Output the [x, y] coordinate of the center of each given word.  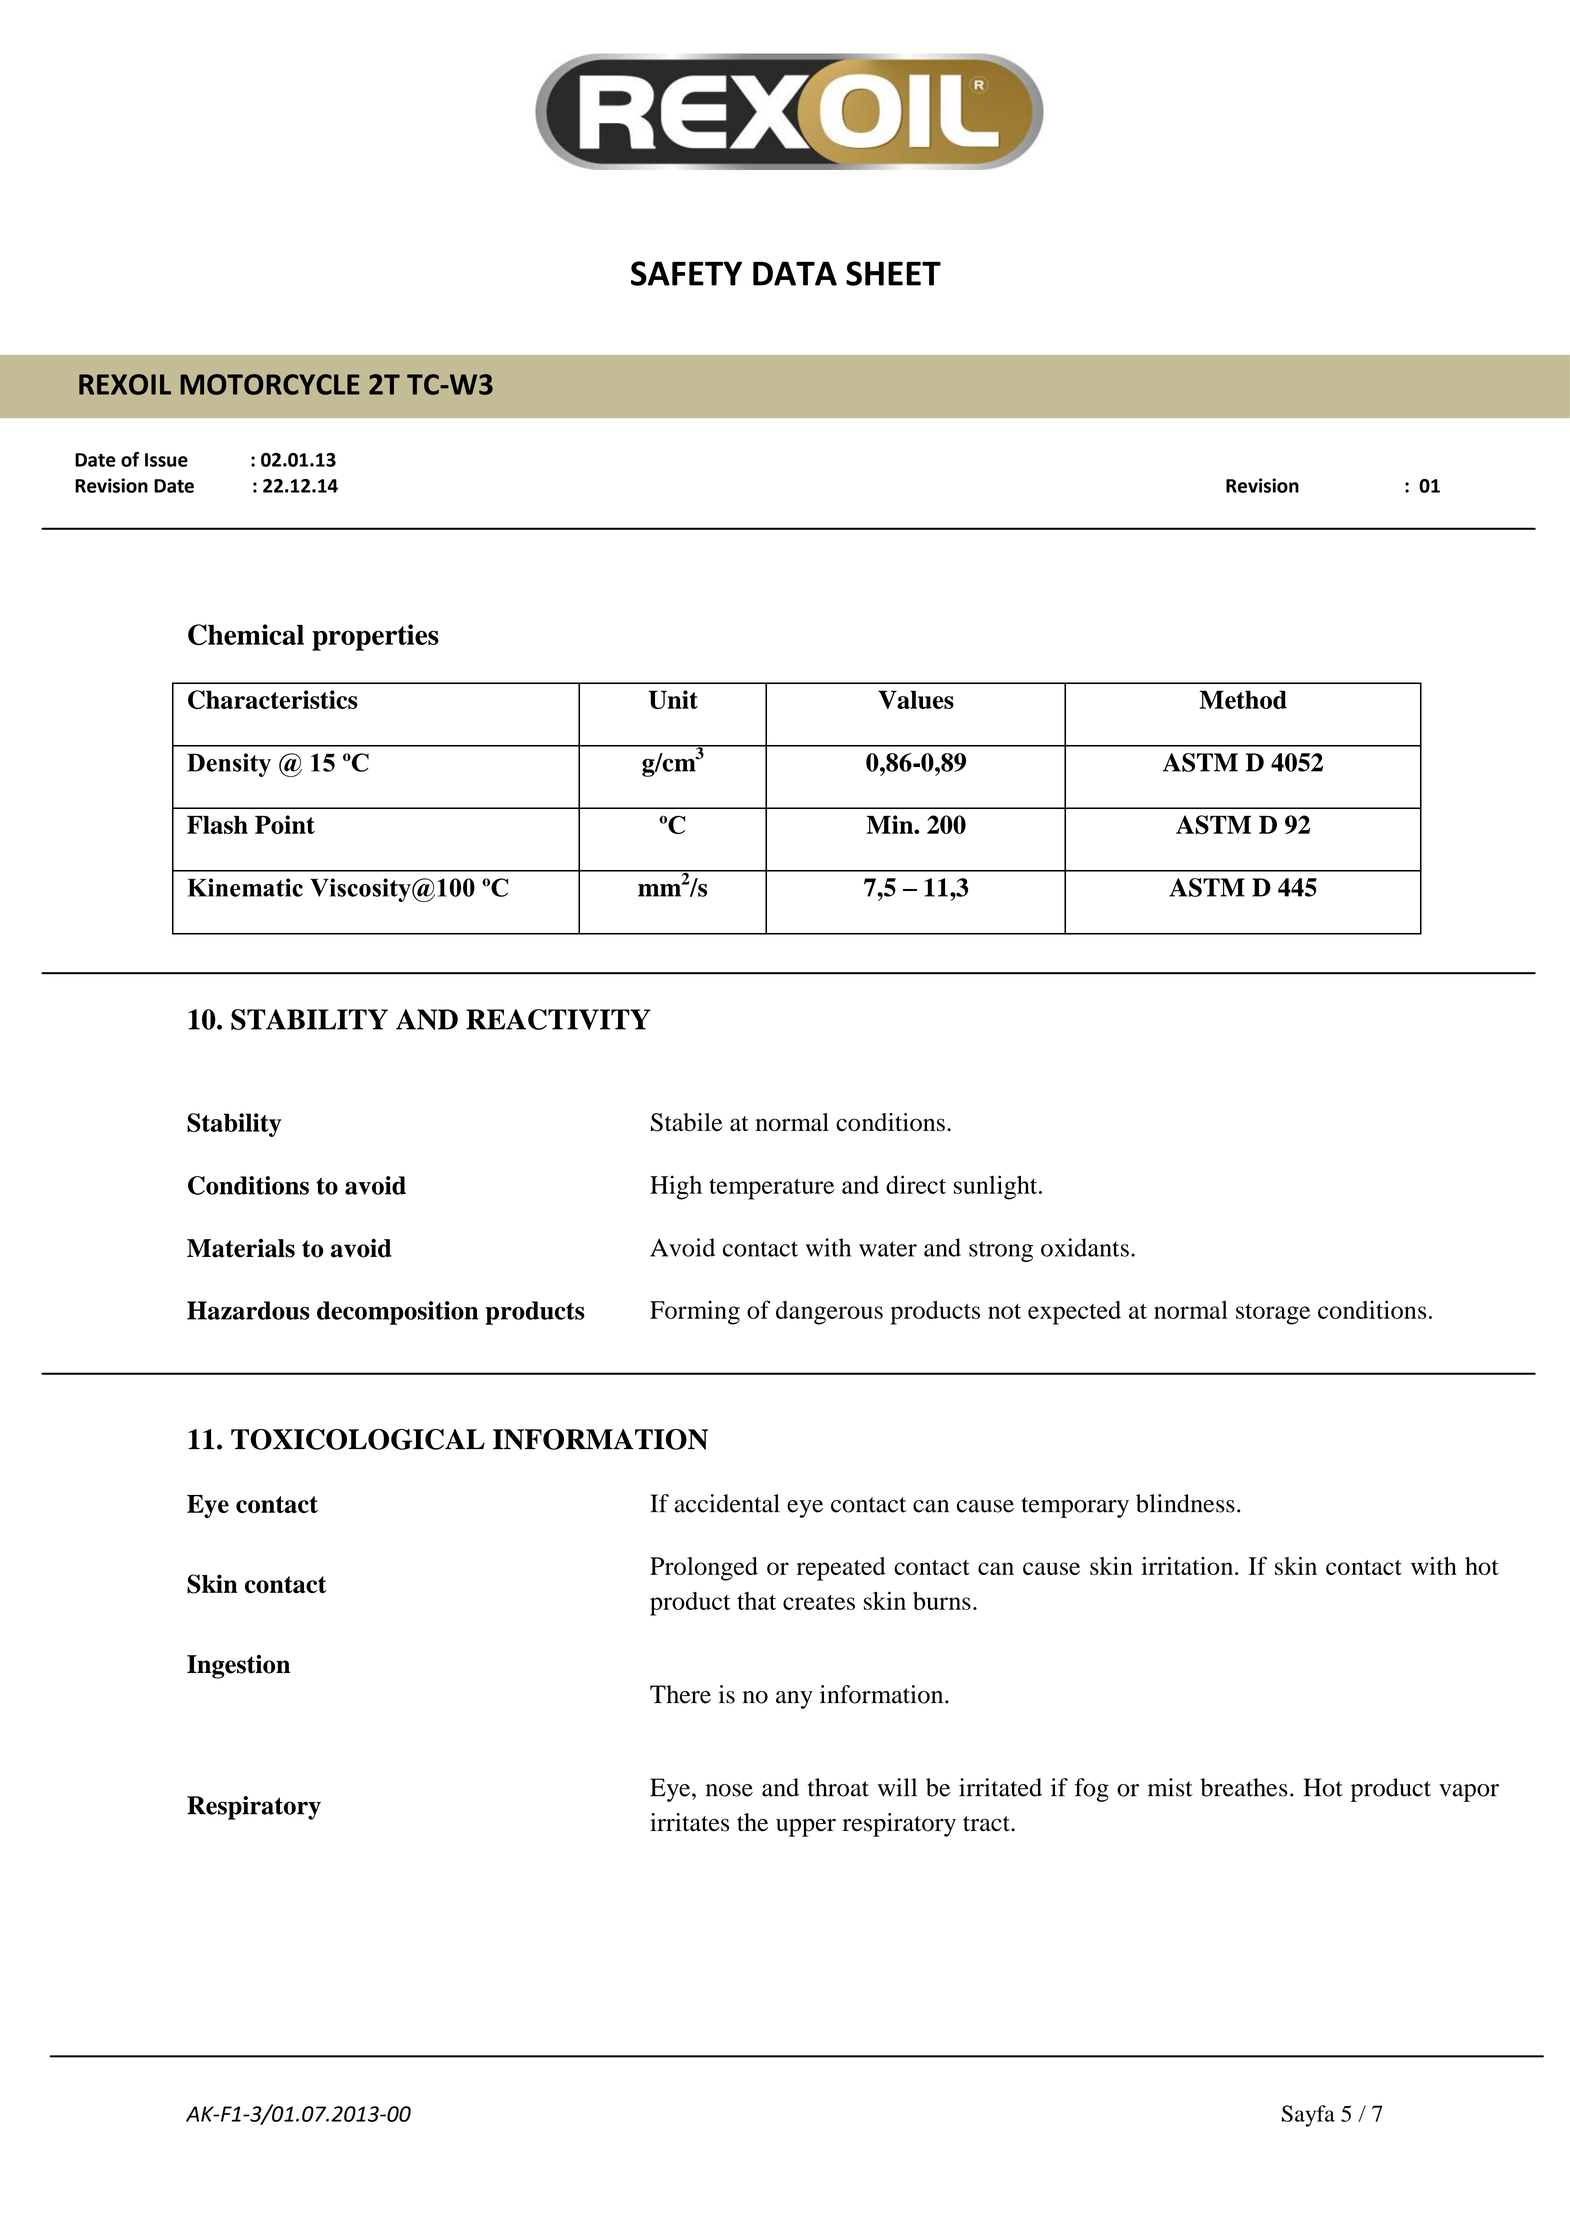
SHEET [893, 273]
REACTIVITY [558, 1019]
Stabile [687, 1122]
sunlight [997, 1187]
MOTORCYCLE [270, 384]
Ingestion [238, 1667]
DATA [795, 273]
